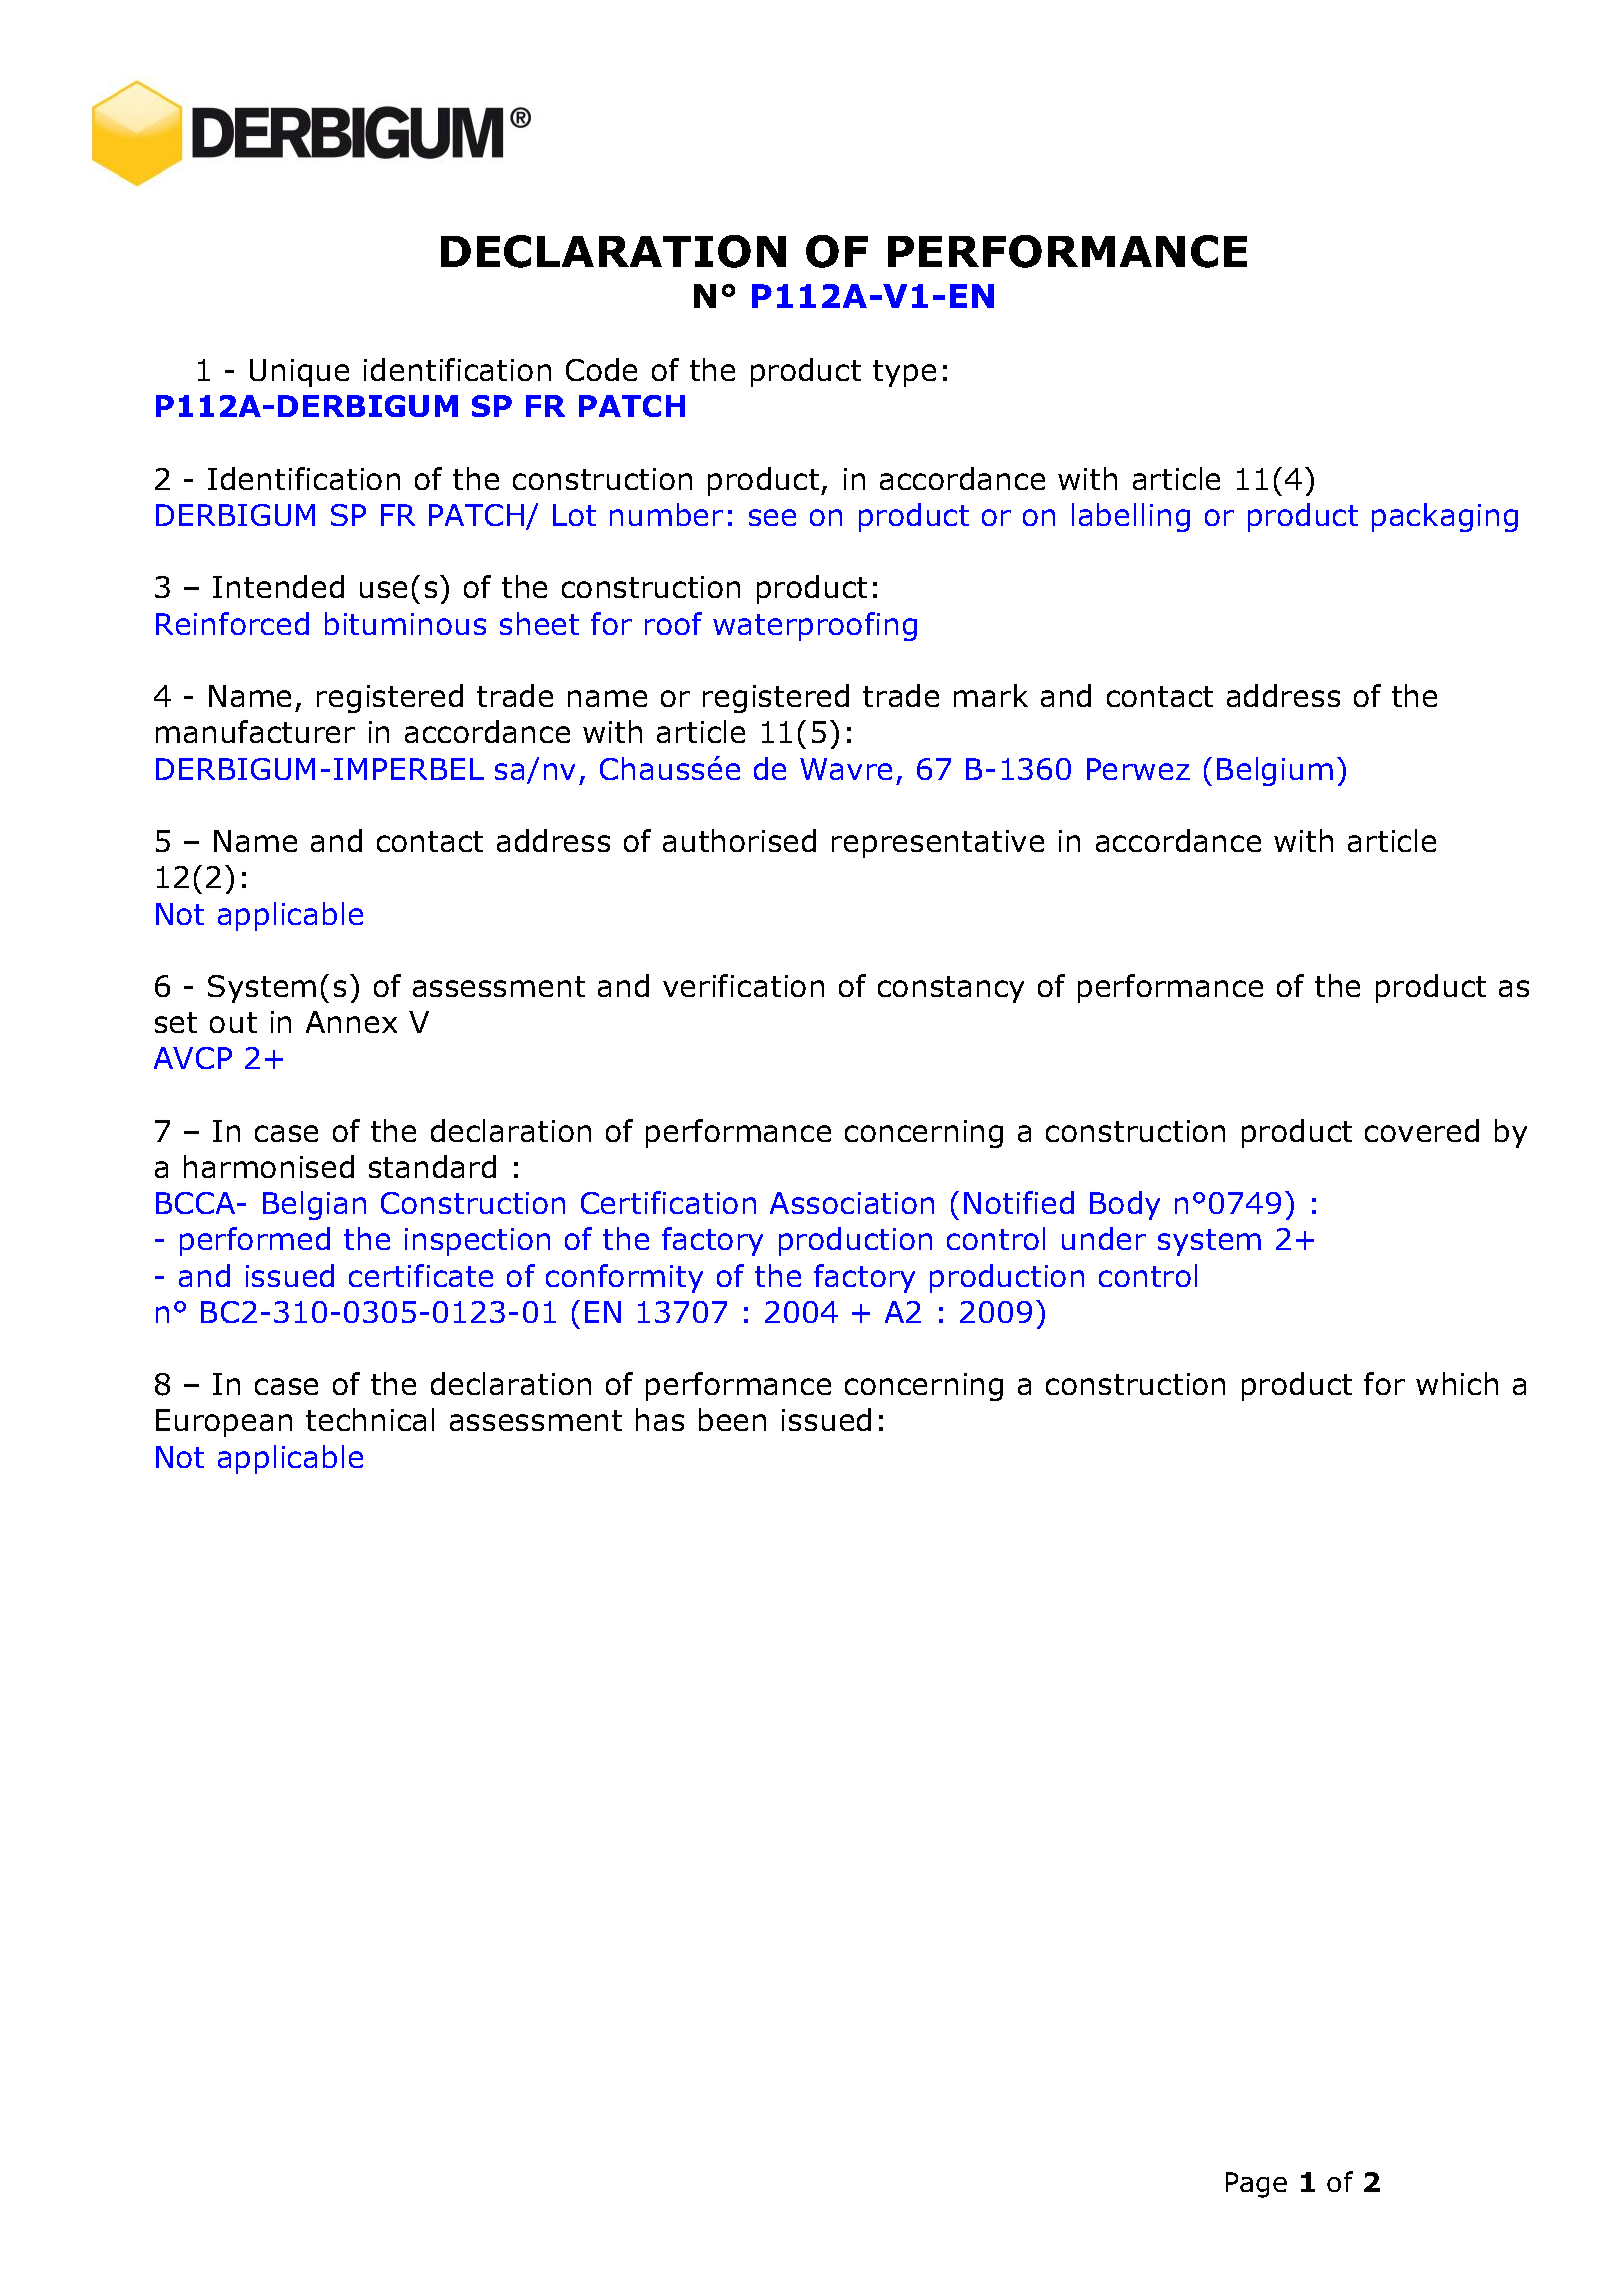 This screenshot has width=1612, height=2280. Describe the element at coordinates (732, 1419) in the screenshot. I see `been` at that location.
